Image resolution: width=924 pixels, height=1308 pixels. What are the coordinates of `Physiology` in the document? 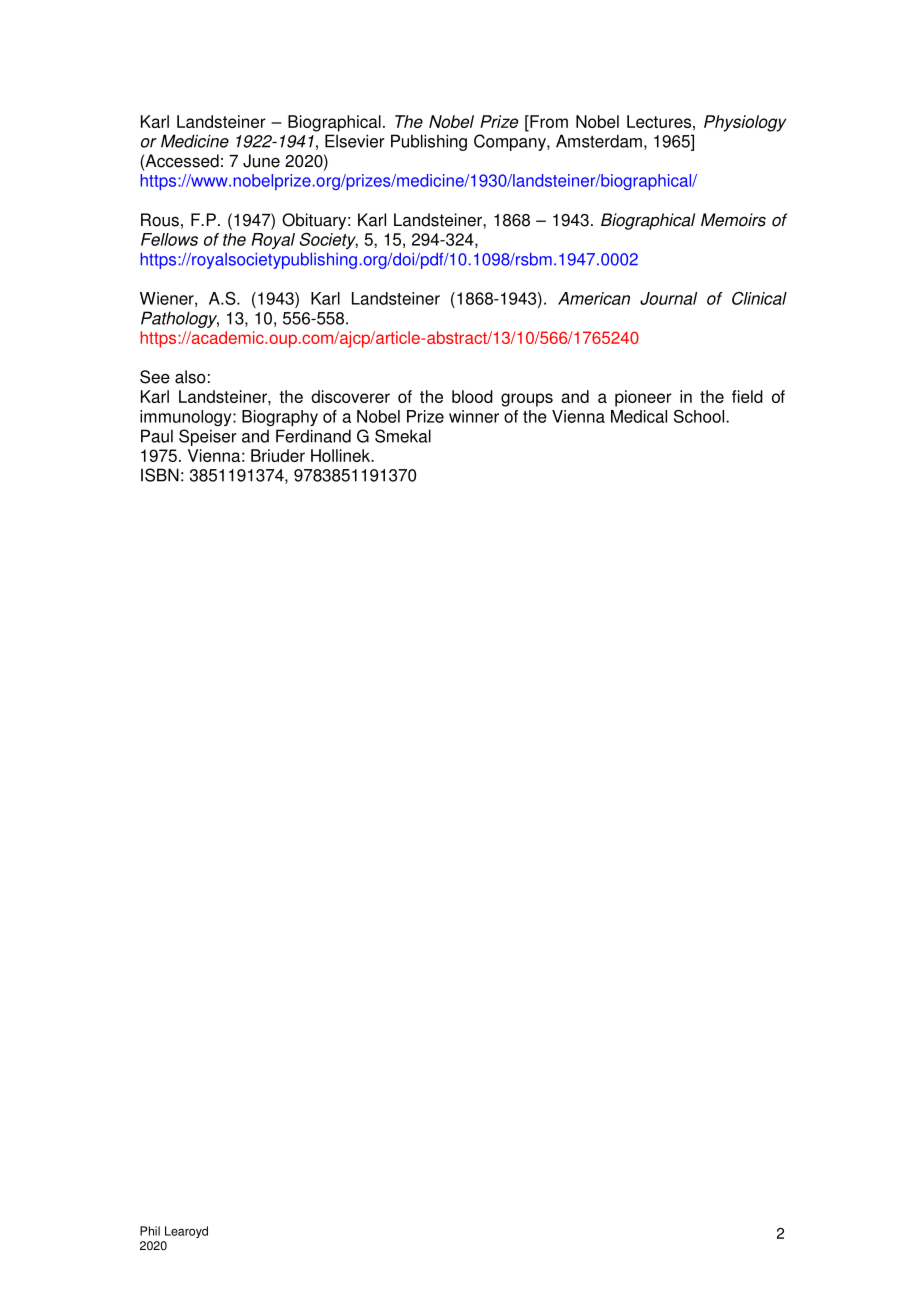 It's located at (745, 123).
